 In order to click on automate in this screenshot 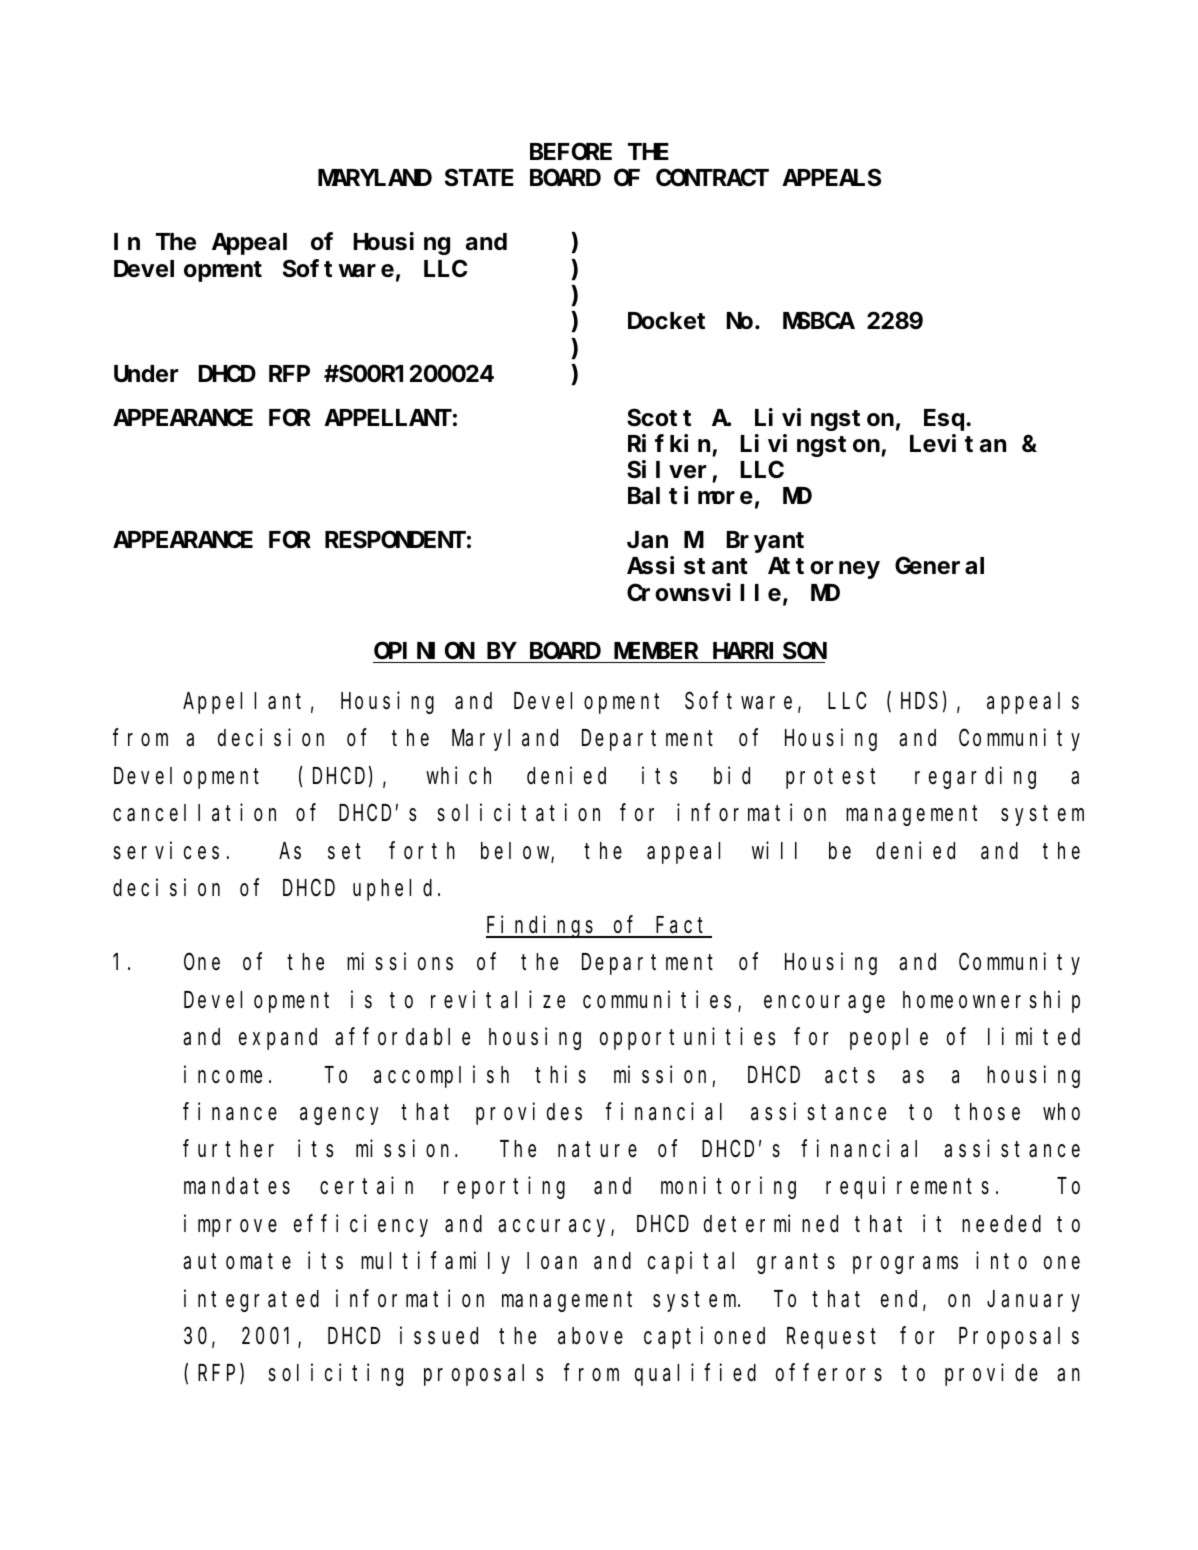, I will do `click(237, 1262)`.
